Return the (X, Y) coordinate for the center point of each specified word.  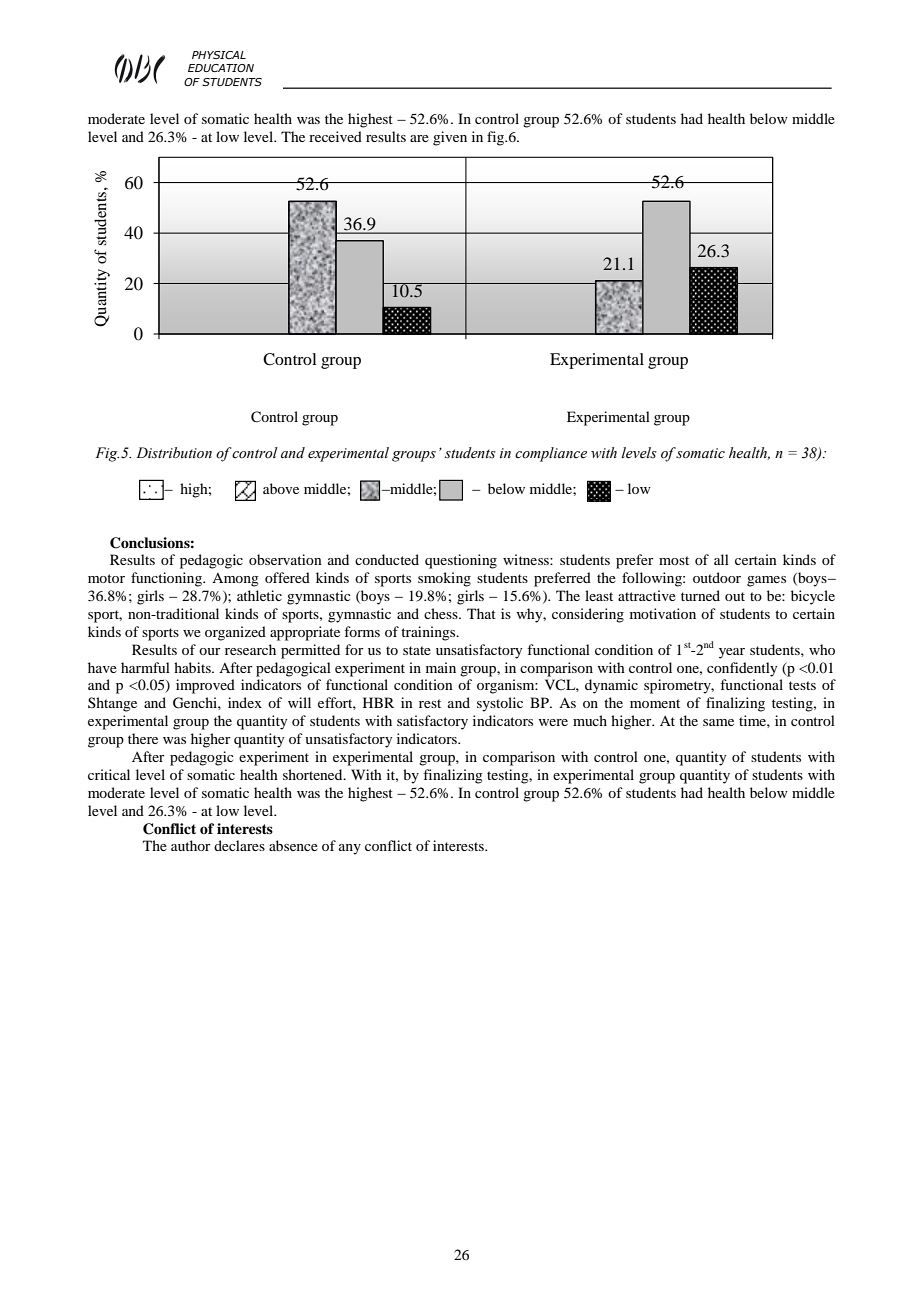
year (732, 653)
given (450, 138)
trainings (429, 633)
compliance (551, 454)
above (281, 488)
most (674, 560)
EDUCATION (221, 68)
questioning (461, 561)
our (210, 651)
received (335, 136)
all (721, 559)
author (191, 845)
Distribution (174, 453)
